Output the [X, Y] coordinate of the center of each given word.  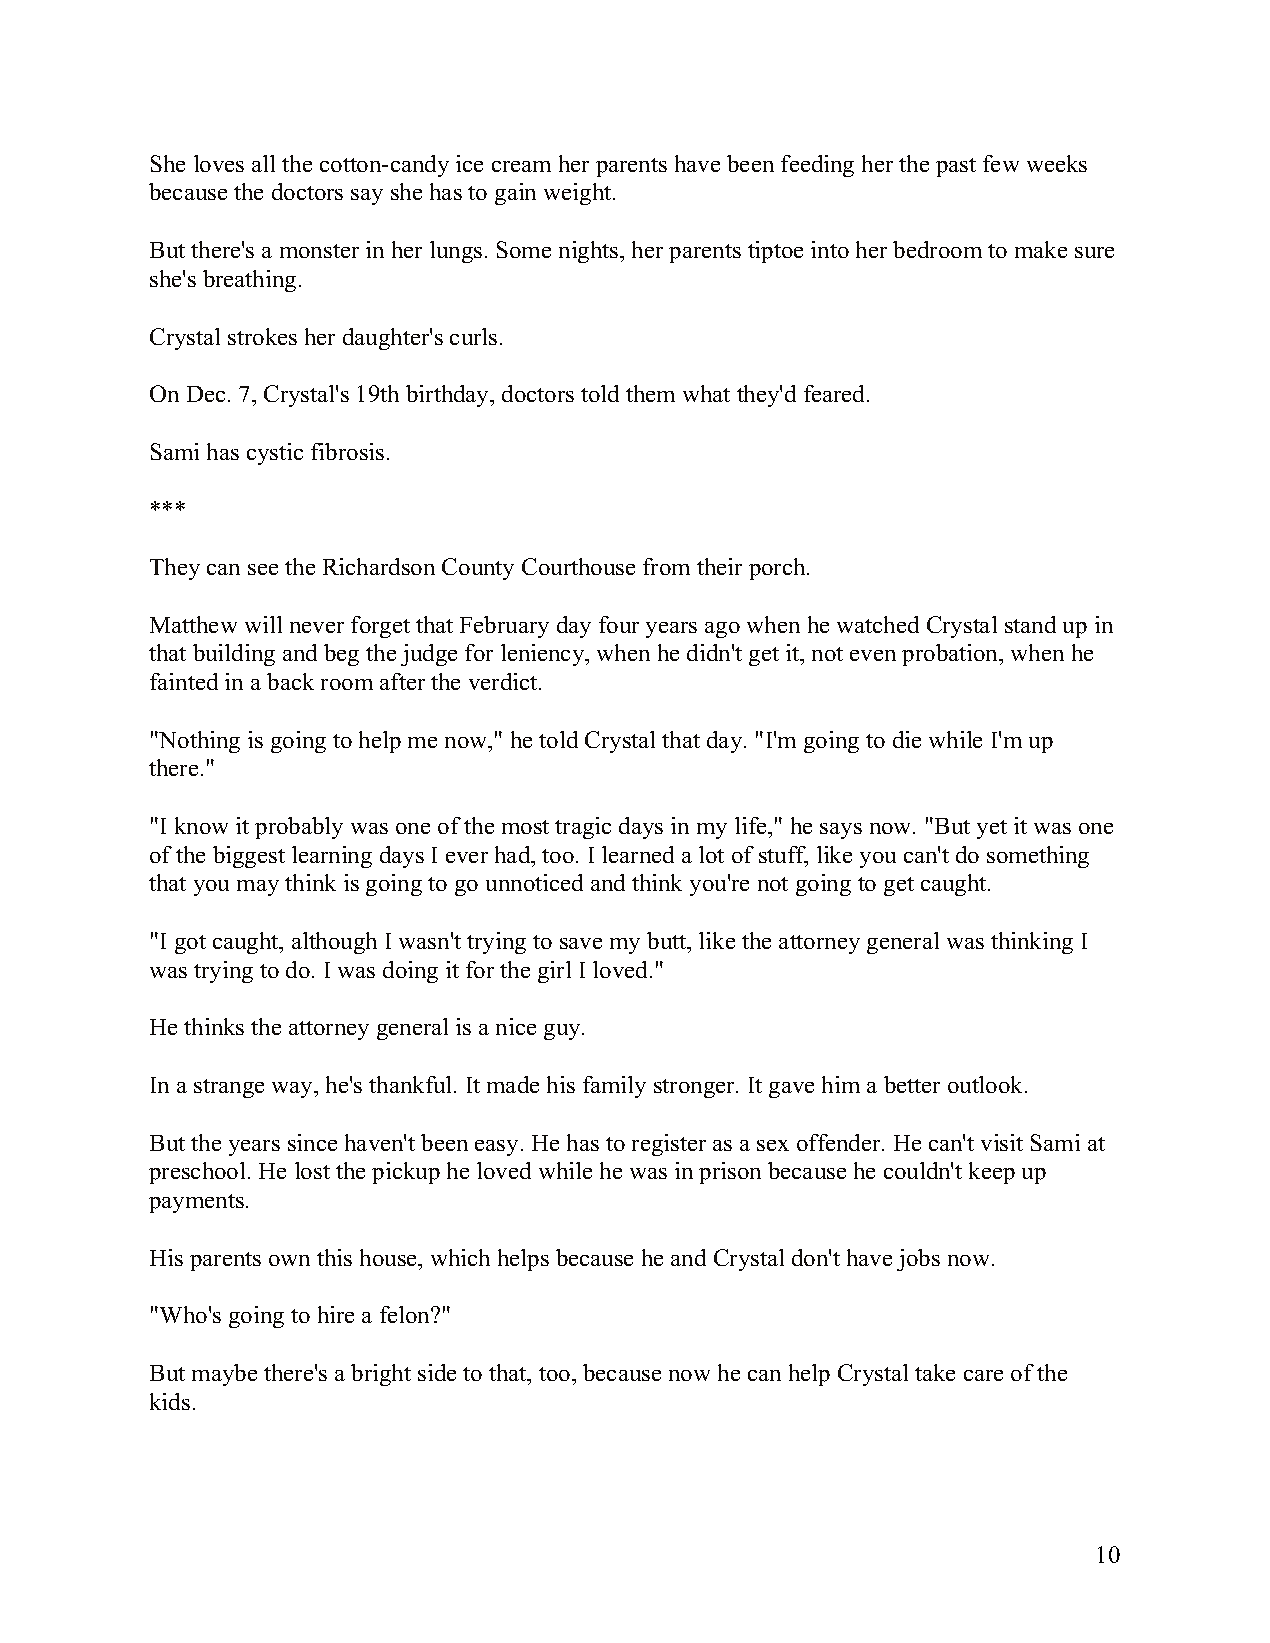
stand [1030, 624]
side [437, 1372]
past [956, 167]
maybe [224, 1375]
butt [668, 940]
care [983, 1375]
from [666, 566]
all [263, 163]
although [334, 943]
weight [579, 194]
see [263, 569]
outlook [987, 1084]
